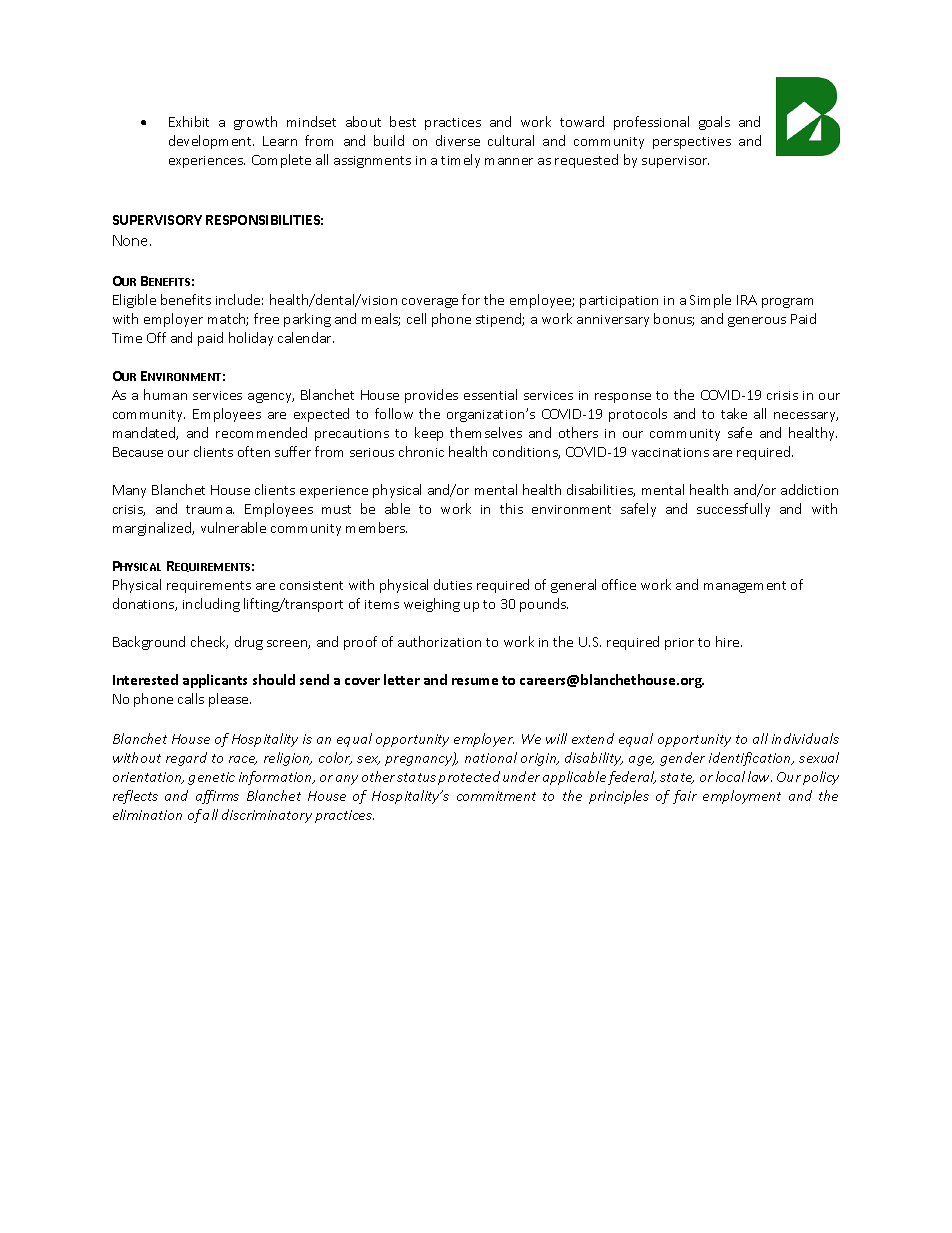 The width and height of the image is (952, 1233). What do you see at coordinates (453, 584) in the image?
I see `duties` at bounding box center [453, 584].
